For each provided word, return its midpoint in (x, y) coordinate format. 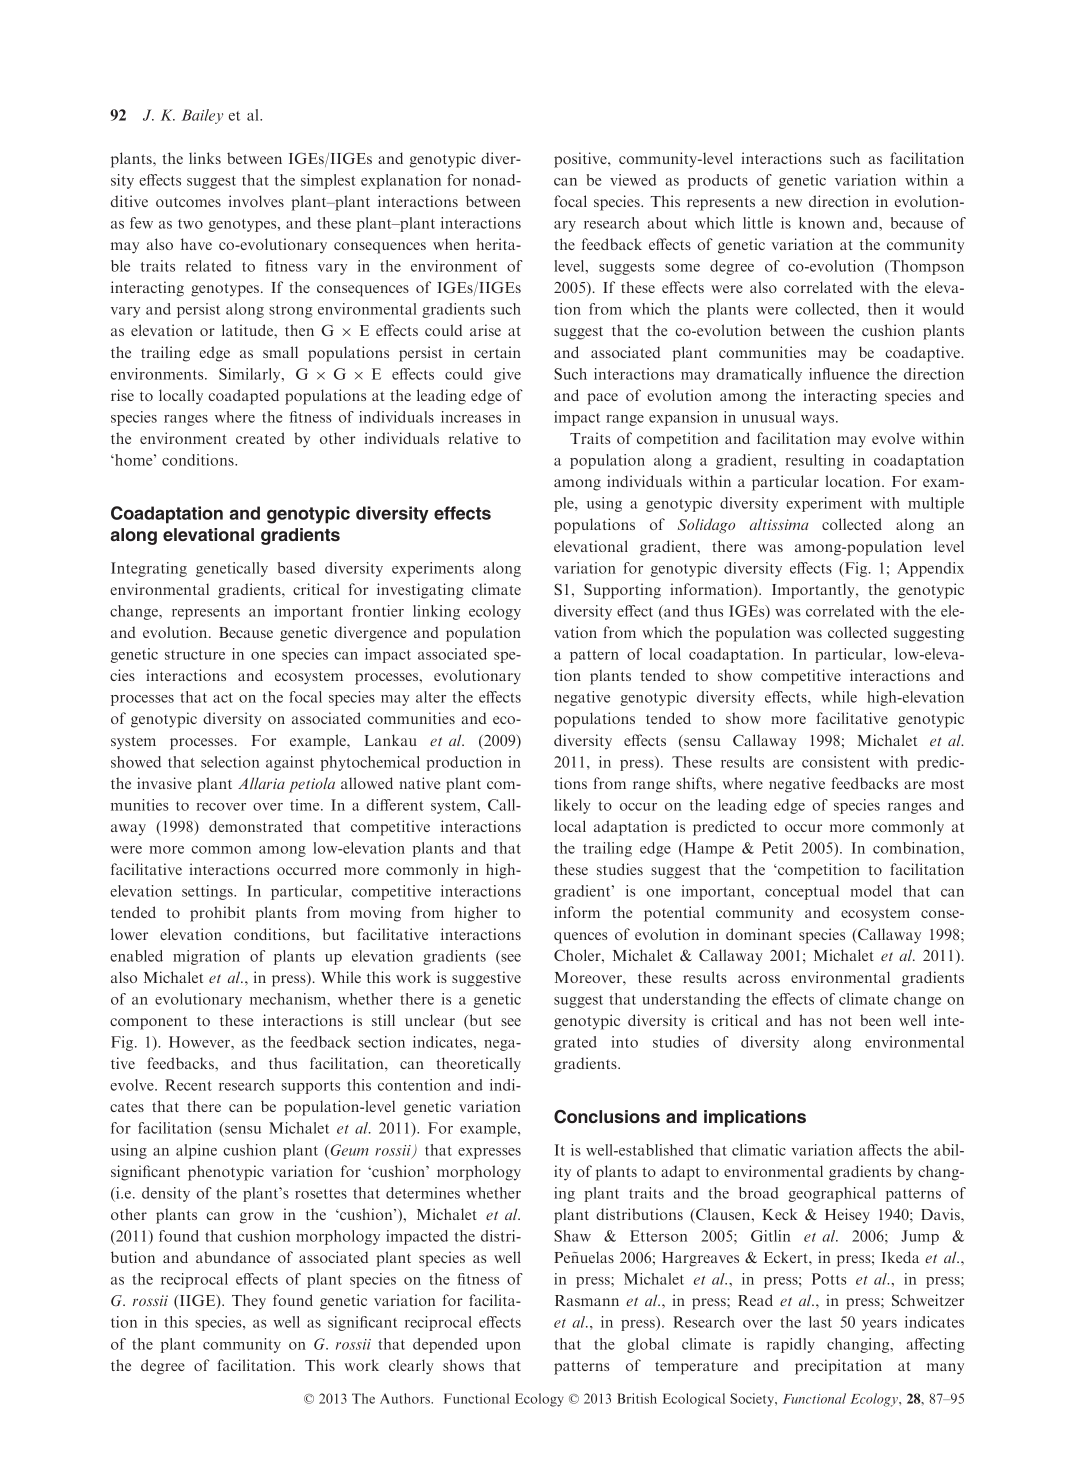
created (260, 438)
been (875, 1020)
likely (572, 806)
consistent (836, 762)
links (205, 158)
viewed (633, 180)
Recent (188, 1085)
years (879, 1325)
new (789, 203)
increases (471, 417)
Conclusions (607, 1117)
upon (503, 1347)
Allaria (261, 783)
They (249, 1301)
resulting (815, 461)
